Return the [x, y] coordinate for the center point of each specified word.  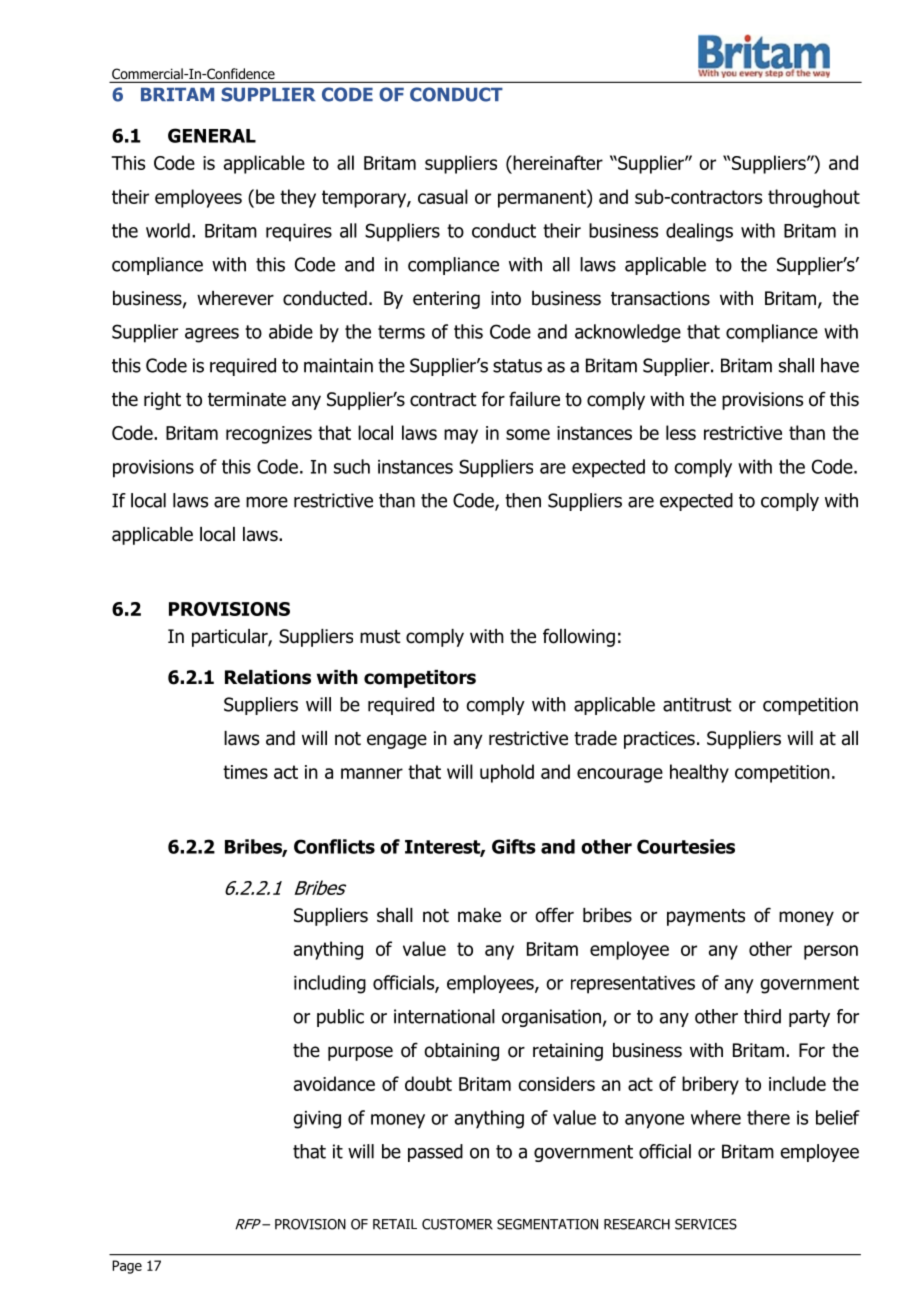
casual [443, 196]
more [267, 502]
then [523, 500]
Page [127, 1267]
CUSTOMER [457, 1224]
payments [706, 917]
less [681, 432]
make [479, 915]
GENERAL [212, 135]
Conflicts [334, 846]
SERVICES [706, 1224]
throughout [814, 198]
